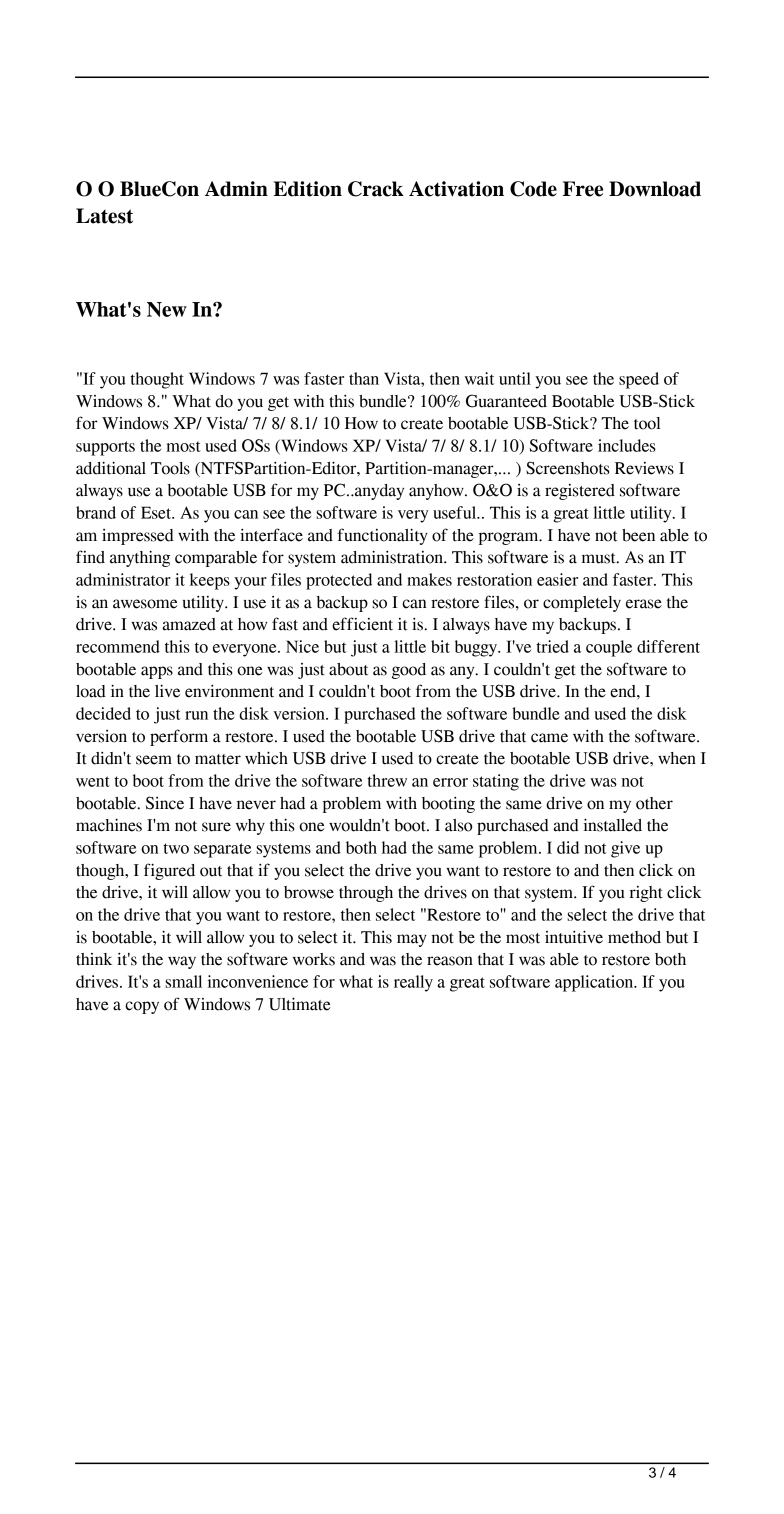 This image has height=1514, width=784. Describe the element at coordinates (376, 189) in the image. I see `Crack` at that location.
